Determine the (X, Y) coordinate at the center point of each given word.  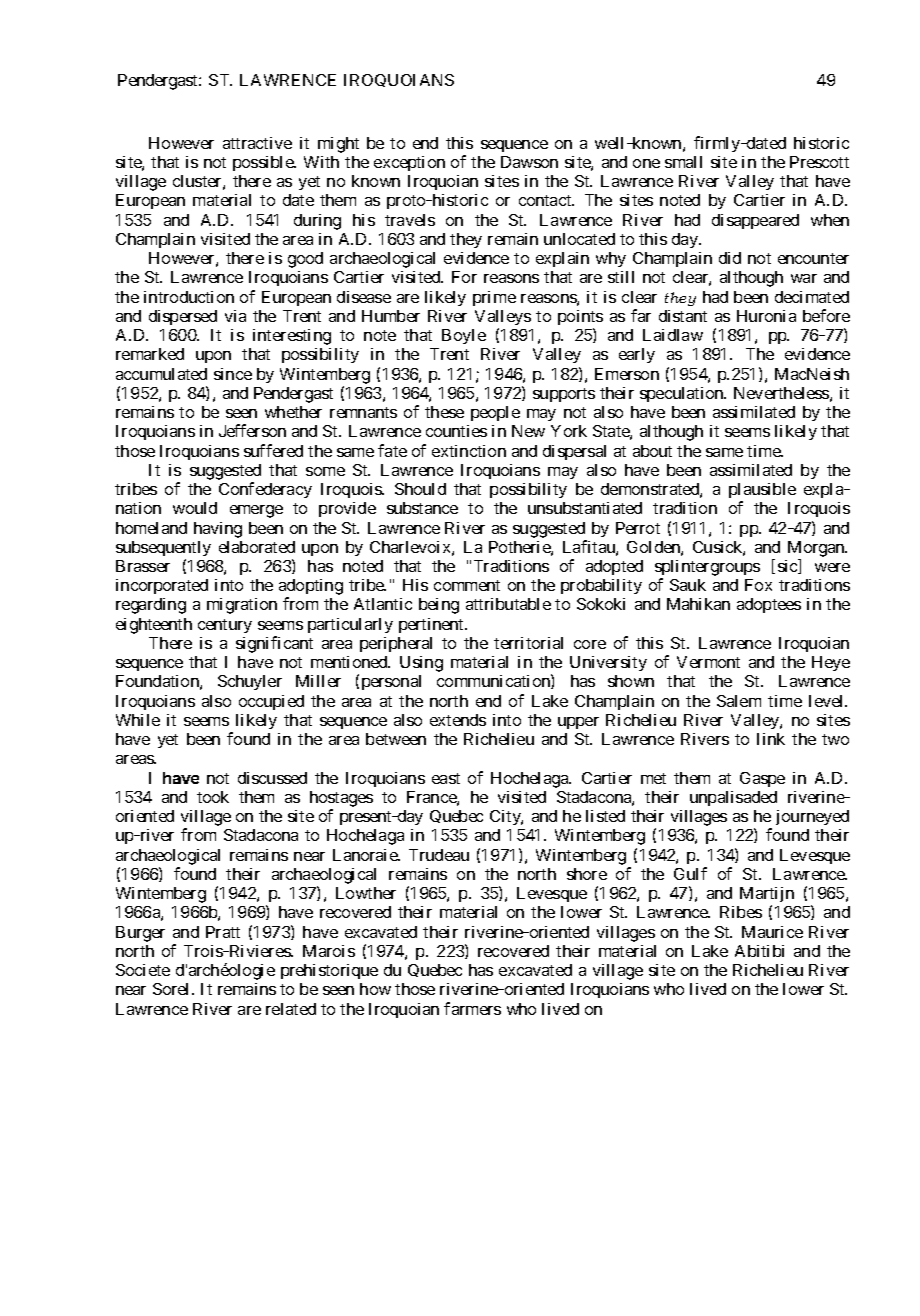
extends (458, 720)
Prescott (819, 162)
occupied (271, 702)
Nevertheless (781, 393)
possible (264, 163)
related (291, 1009)
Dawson (529, 162)
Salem (739, 701)
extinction (469, 451)
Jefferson (252, 430)
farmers (472, 1008)
